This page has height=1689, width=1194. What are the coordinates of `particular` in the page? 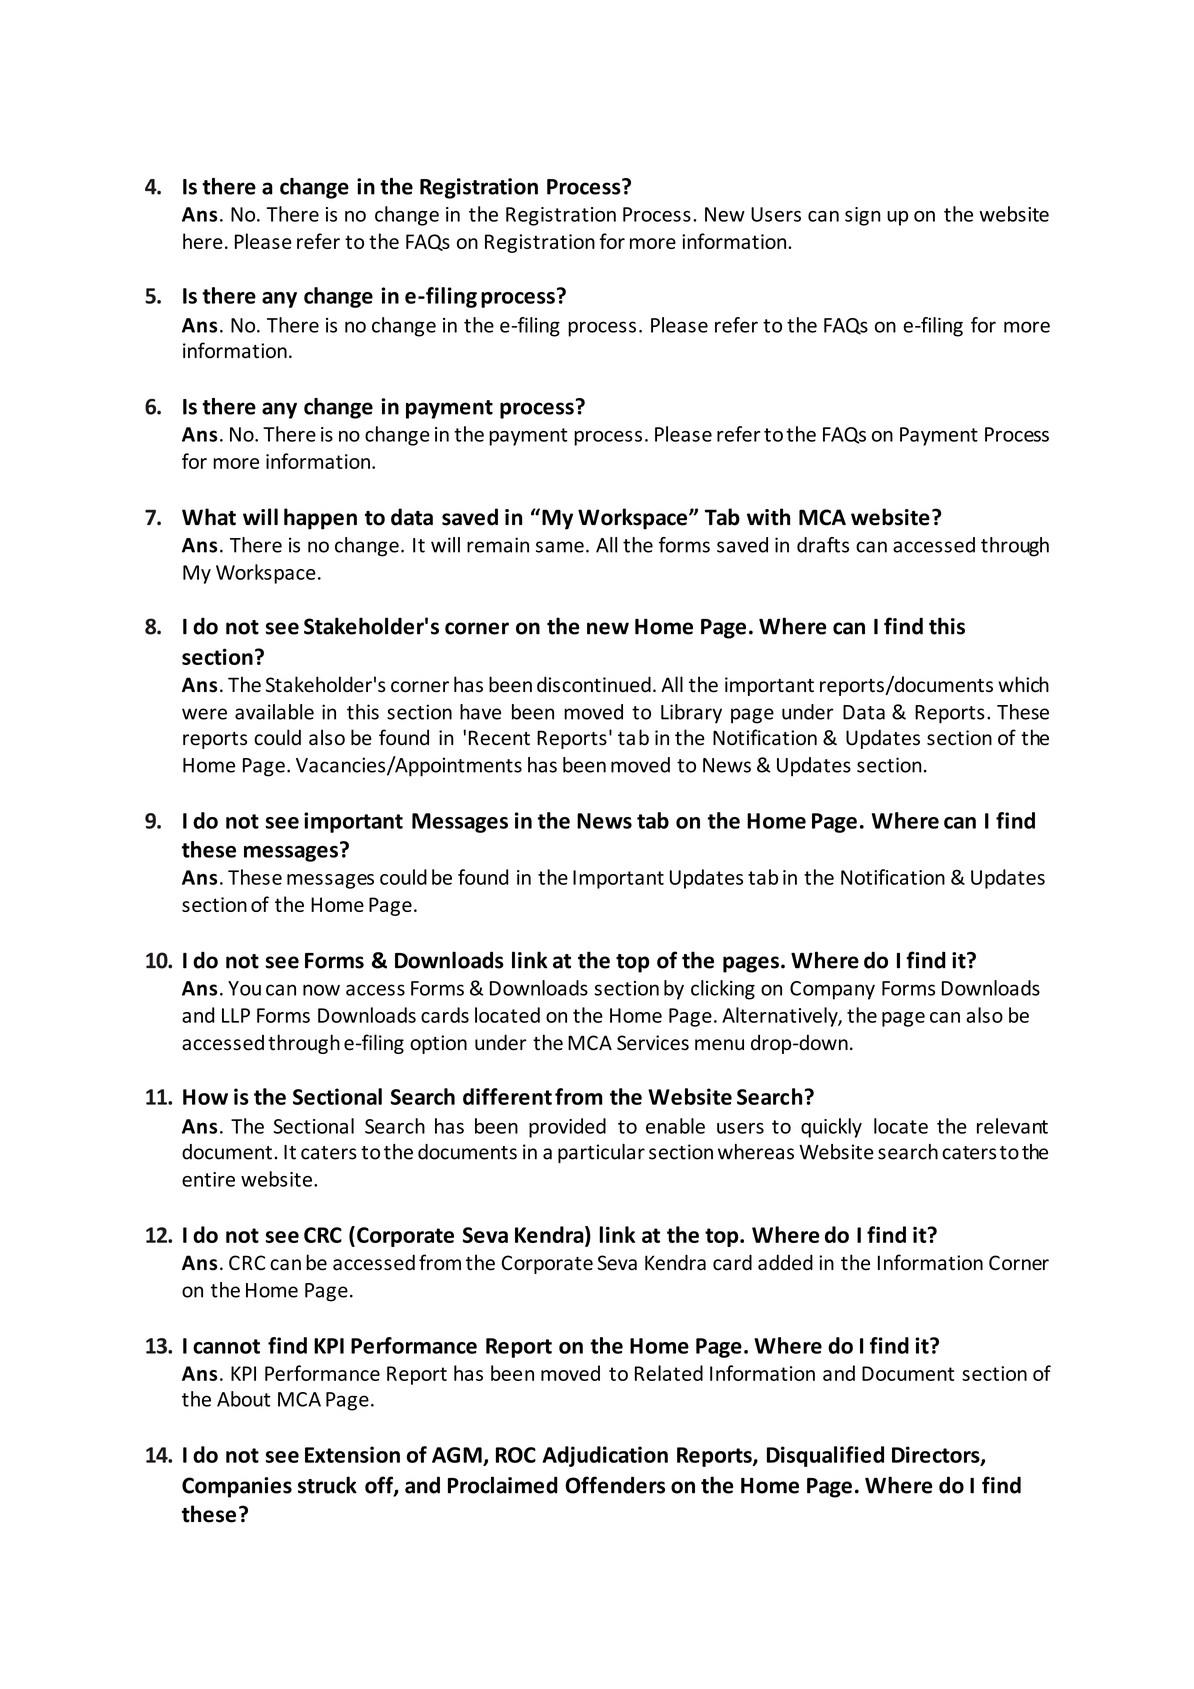 It's located at (601, 1153).
